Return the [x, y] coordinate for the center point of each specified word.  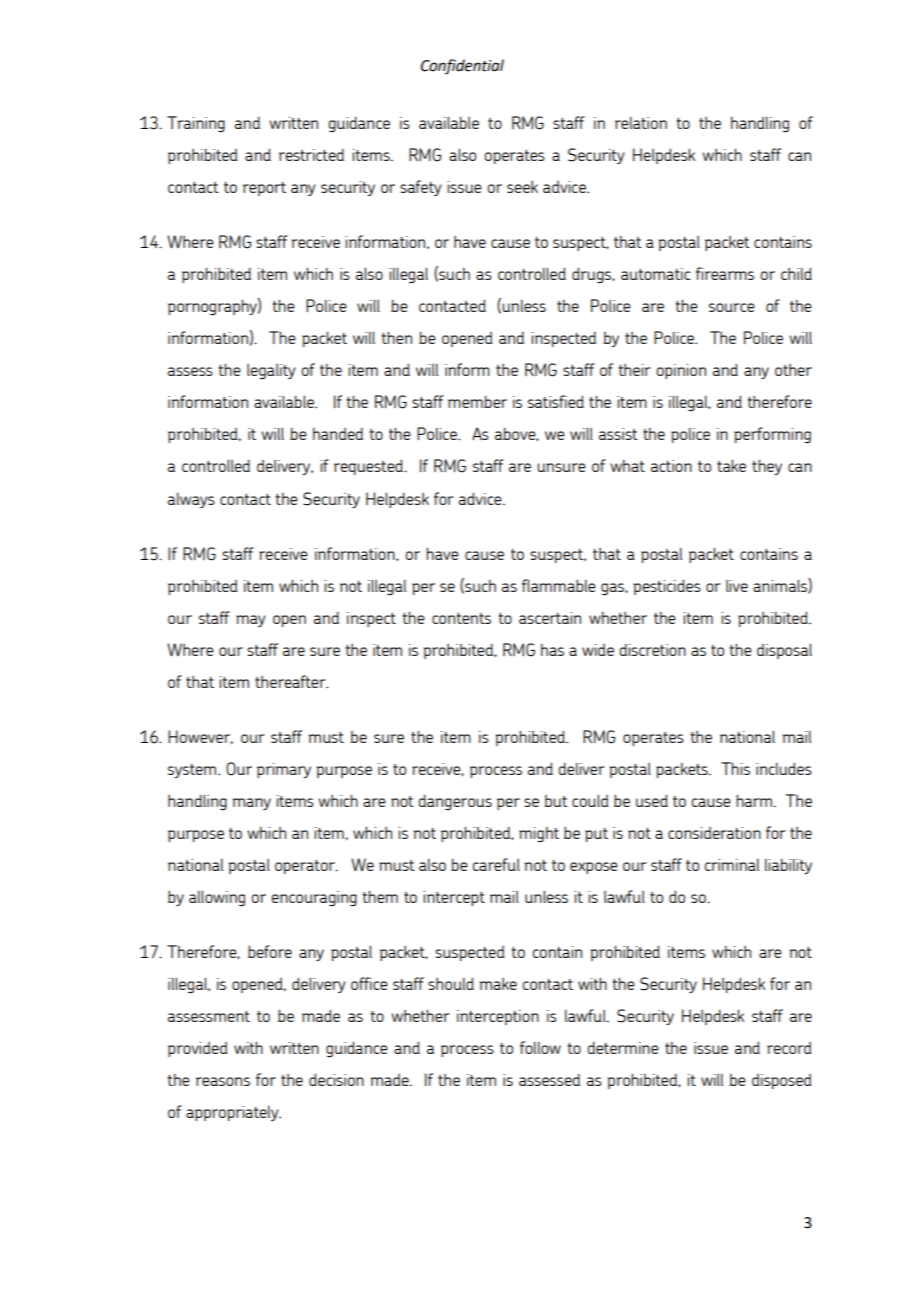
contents [461, 618]
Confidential [462, 66]
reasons [223, 1081]
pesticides [667, 587]
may [251, 621]
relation [641, 122]
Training [196, 124]
